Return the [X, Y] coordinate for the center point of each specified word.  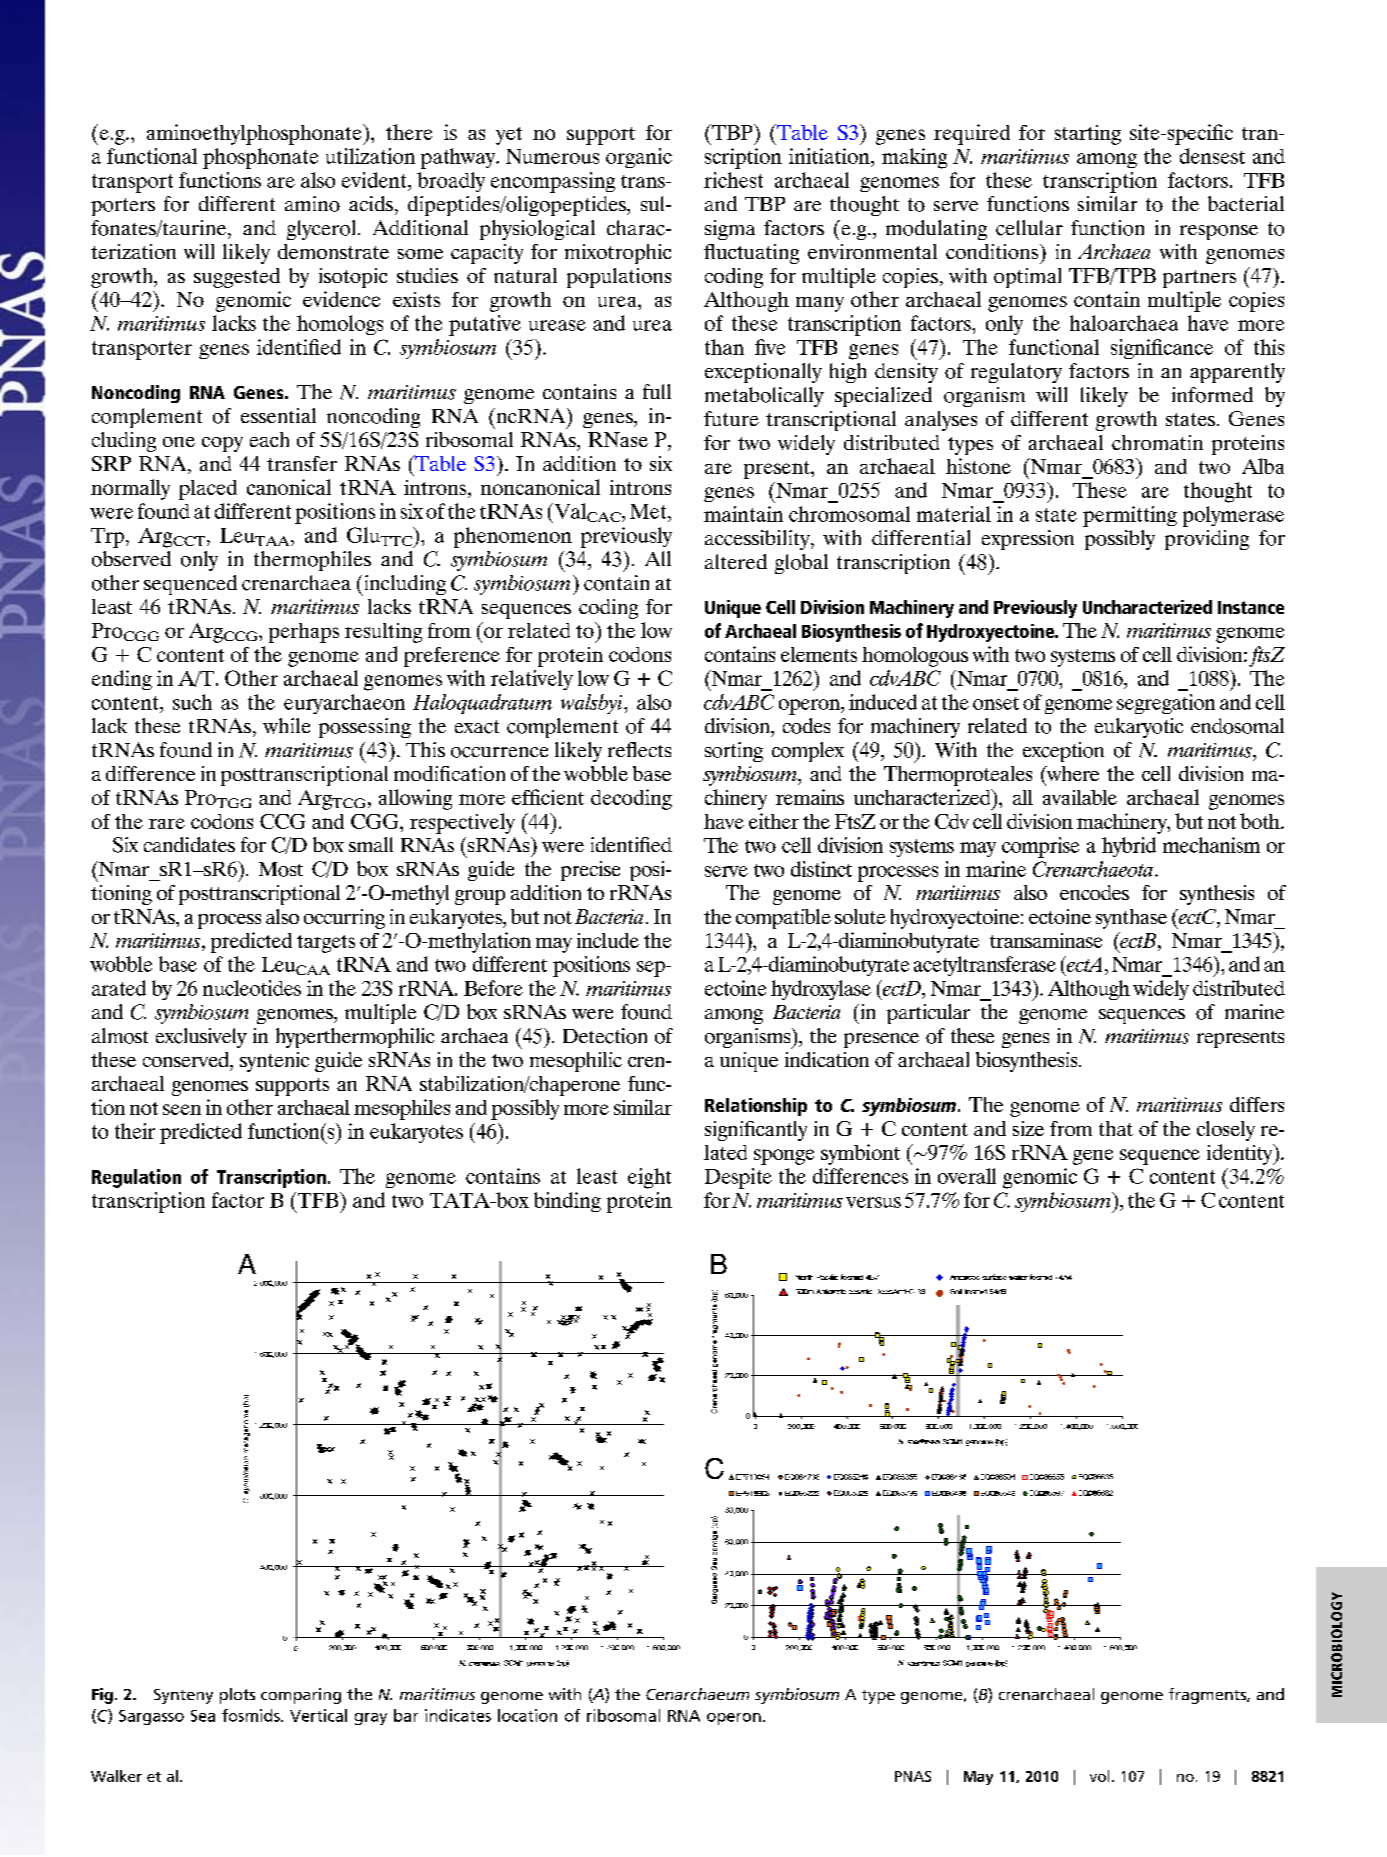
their [135, 1131]
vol [1099, 1776]
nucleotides [252, 988]
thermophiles [312, 561]
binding [567, 1202]
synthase [1131, 919]
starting [1088, 135]
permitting [1130, 516]
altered [736, 561]
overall [967, 1176]
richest [733, 180]
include [608, 940]
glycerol [321, 230]
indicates [458, 1715]
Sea [203, 1716]
